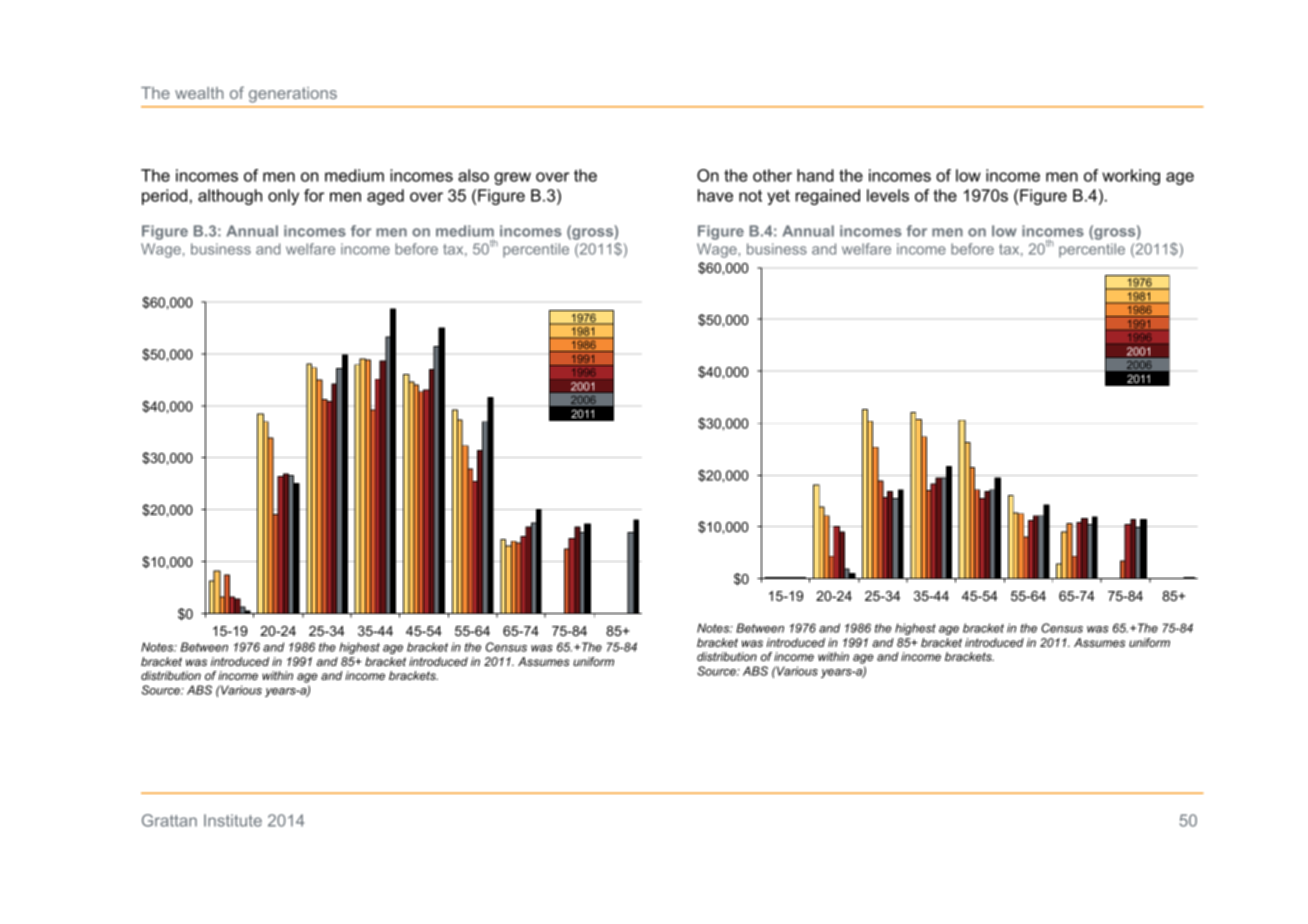 The image size is (1308, 924). What do you see at coordinates (169, 820) in the screenshot?
I see `Grattan` at bounding box center [169, 820].
